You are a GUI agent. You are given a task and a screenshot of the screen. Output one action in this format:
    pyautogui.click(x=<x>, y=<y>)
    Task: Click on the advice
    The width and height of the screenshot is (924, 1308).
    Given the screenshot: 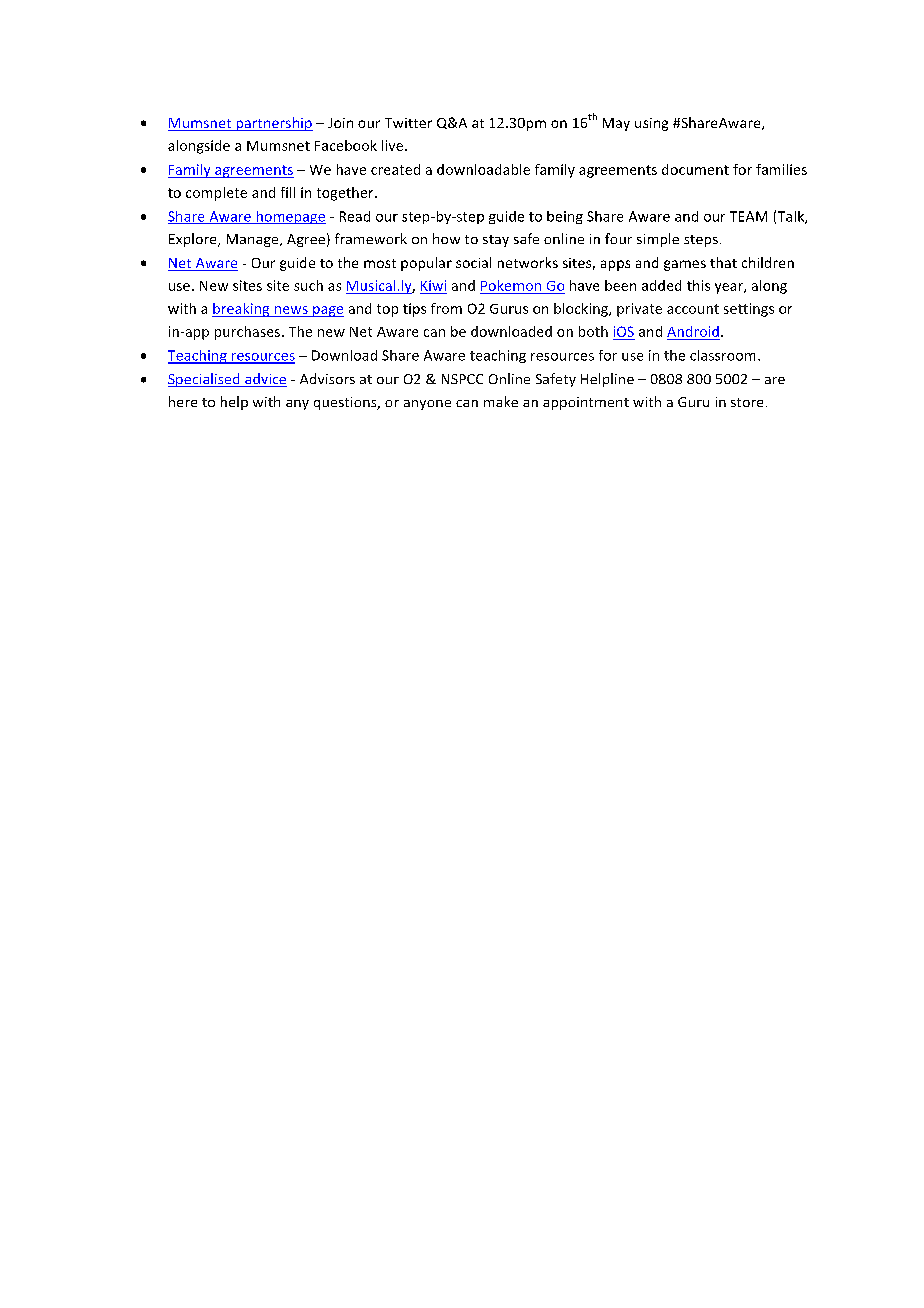 What is the action you would take?
    pyautogui.click(x=265, y=380)
